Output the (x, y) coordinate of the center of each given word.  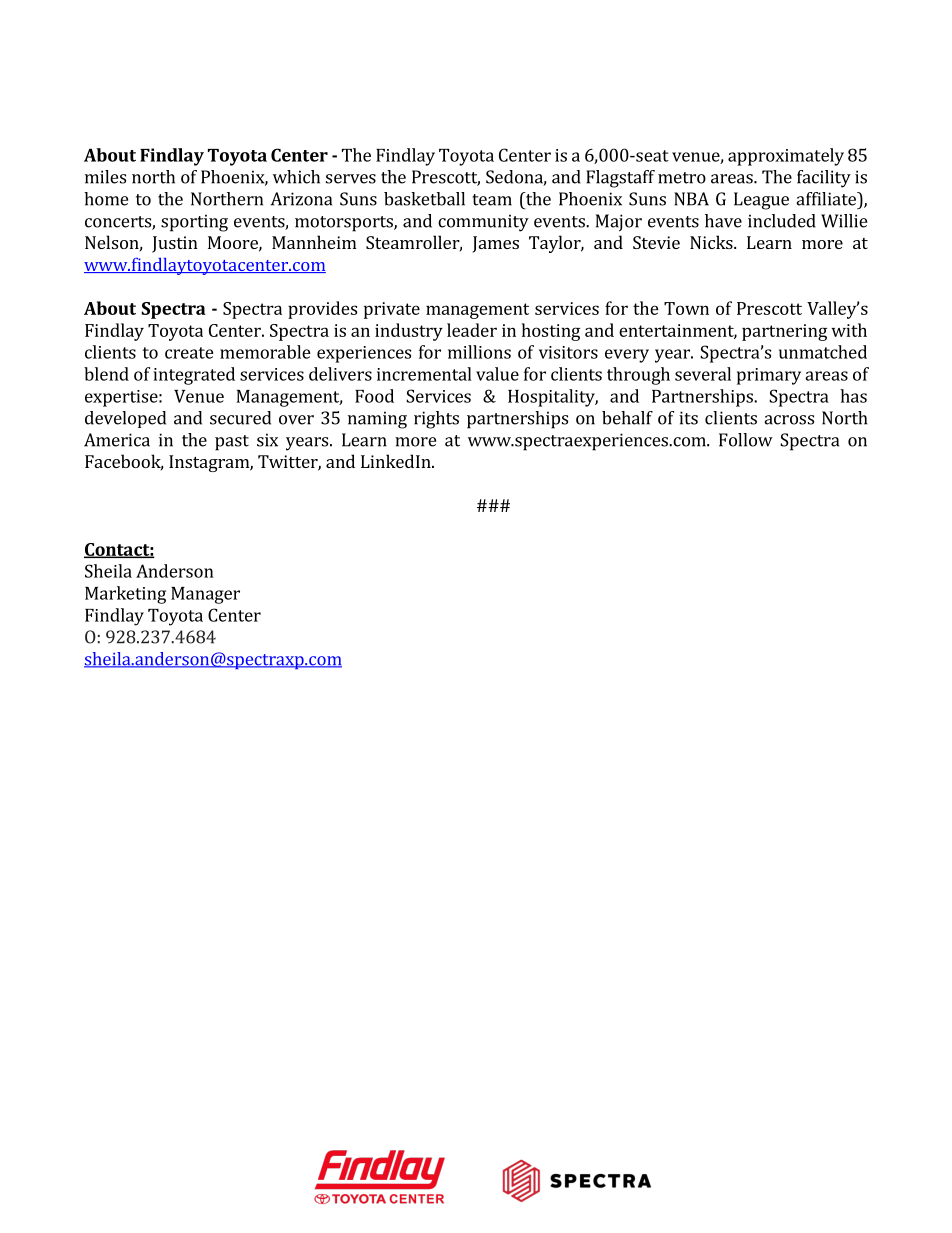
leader (472, 330)
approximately (786, 157)
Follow (746, 440)
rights (436, 420)
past (232, 443)
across (789, 420)
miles (105, 177)
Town (686, 308)
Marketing (125, 595)
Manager (205, 595)
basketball (424, 199)
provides (322, 310)
